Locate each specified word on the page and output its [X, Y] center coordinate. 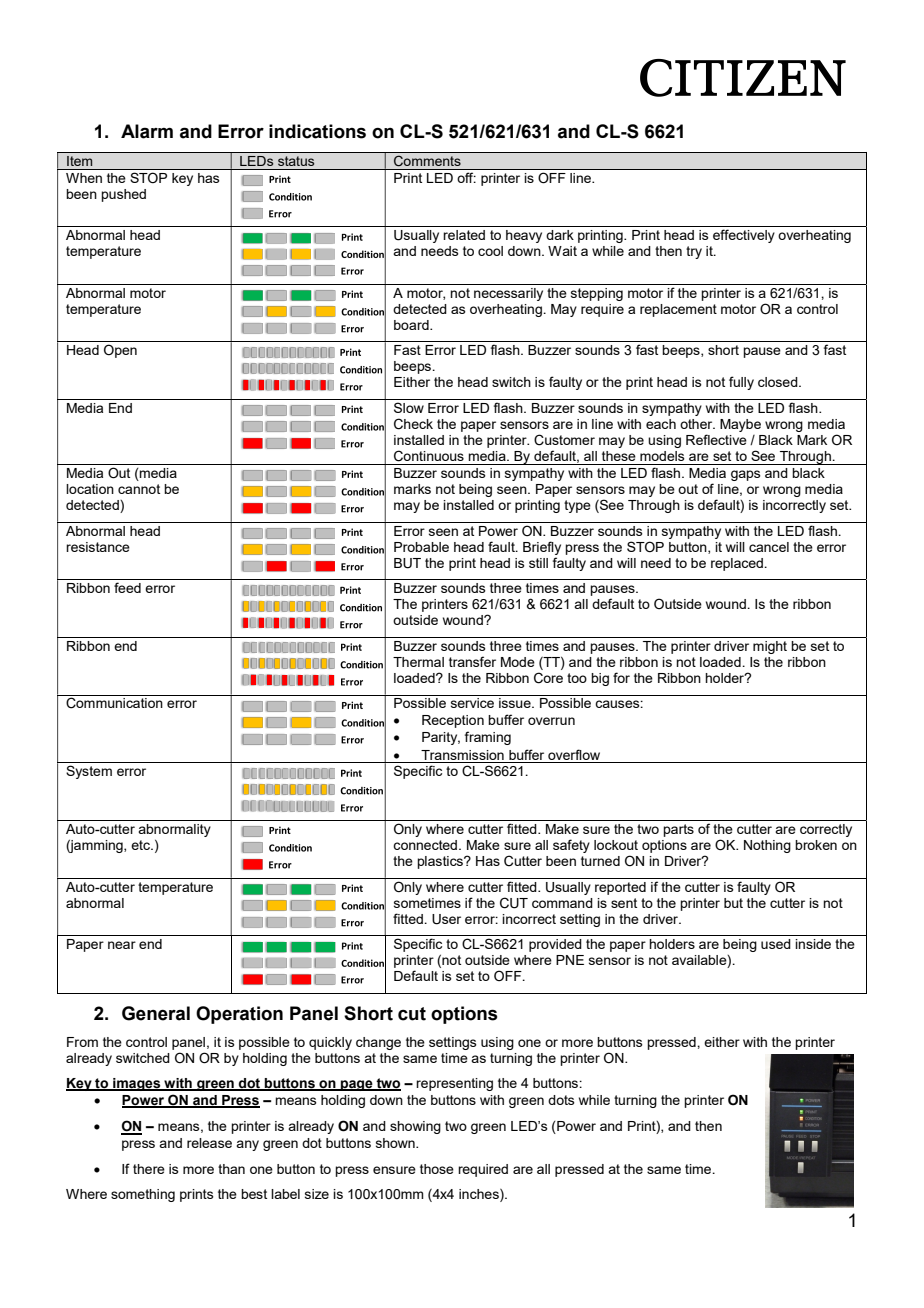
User [446, 919]
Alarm [147, 131]
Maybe [740, 425]
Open [120, 351]
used [776, 944]
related [464, 235]
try [694, 252]
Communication [114, 703]
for [621, 677]
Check [413, 424]
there [149, 1169]
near [122, 945]
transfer [472, 661]
